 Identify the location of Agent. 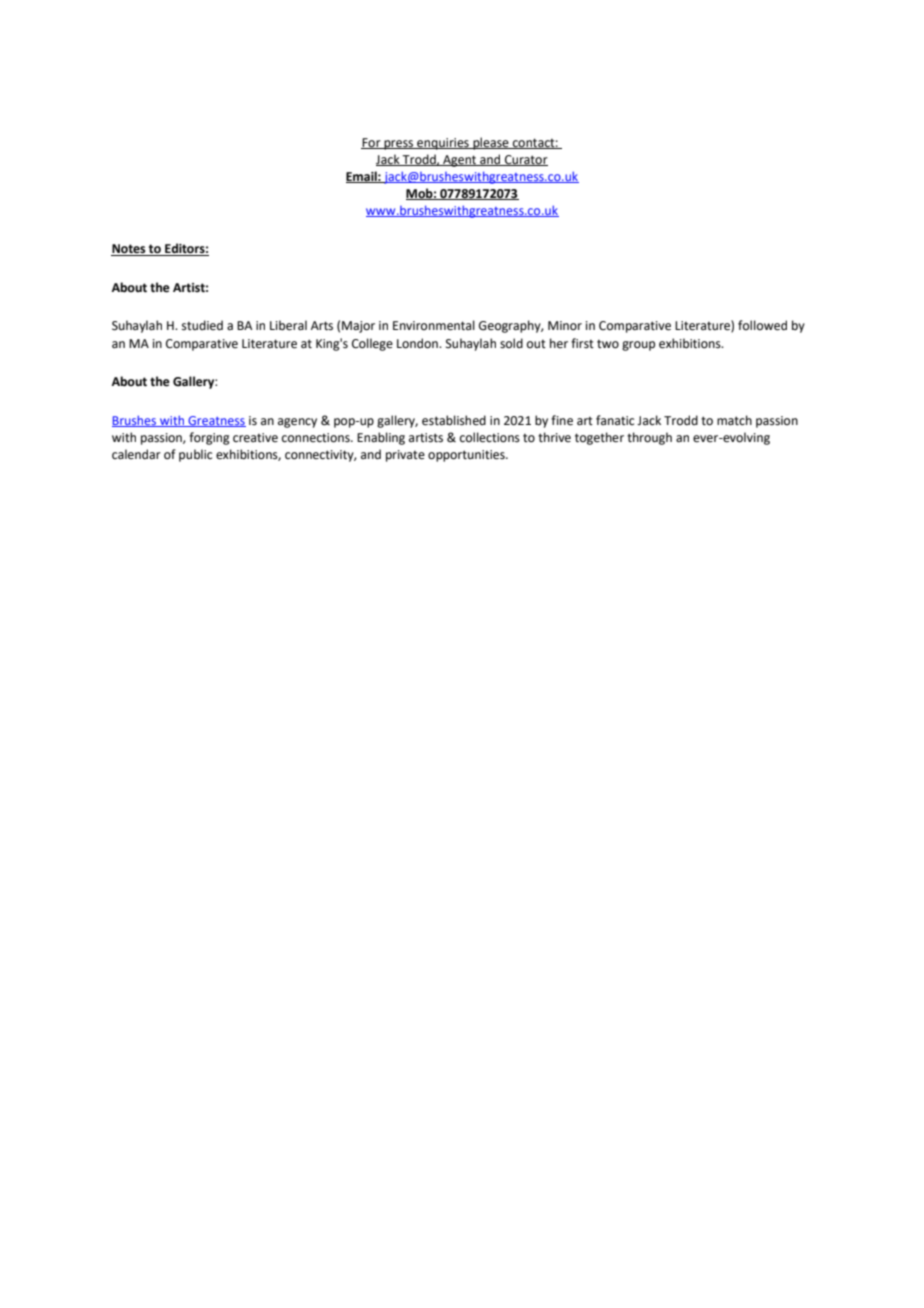
(460, 161).
